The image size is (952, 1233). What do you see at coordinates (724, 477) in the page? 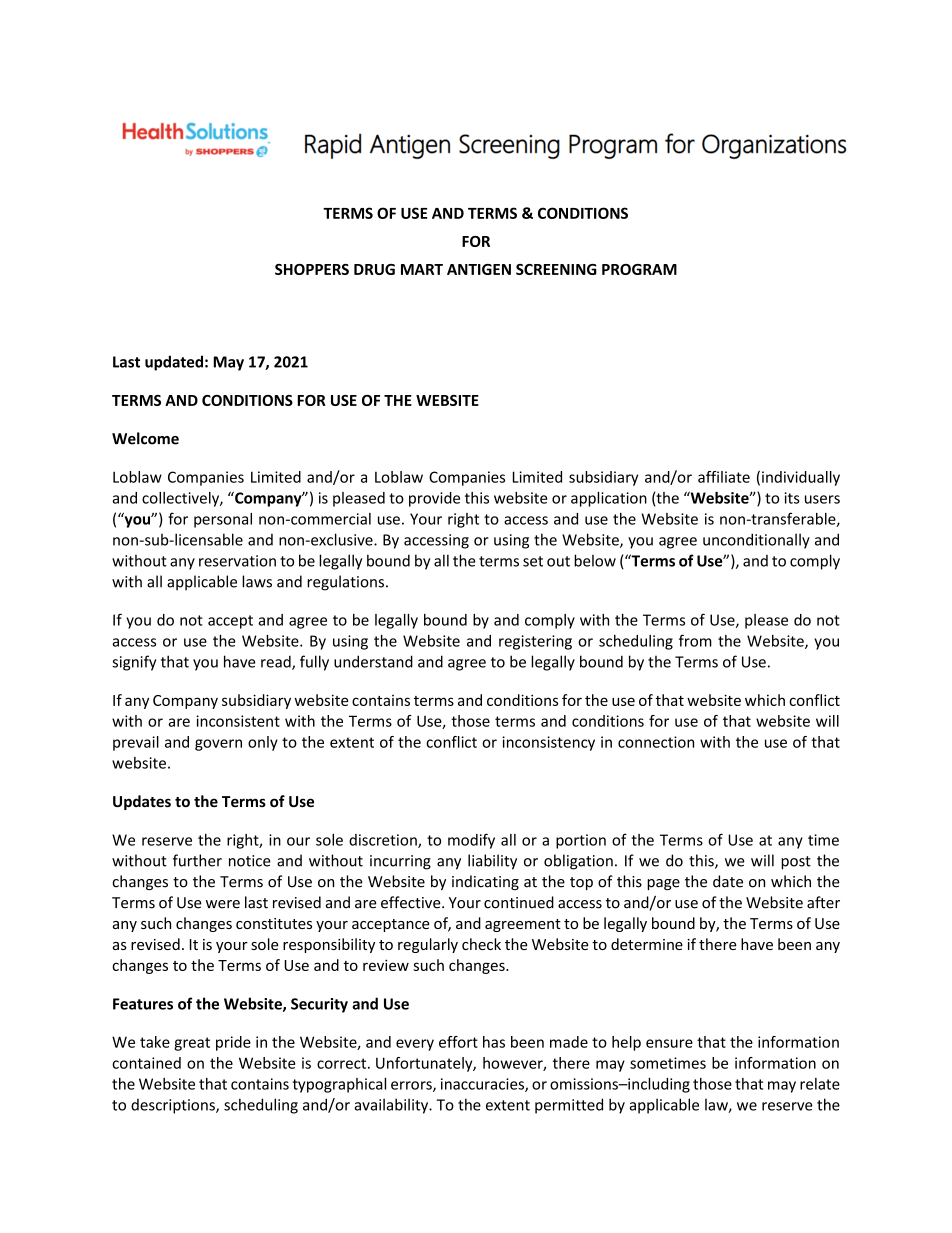
I see `affiliate` at bounding box center [724, 477].
